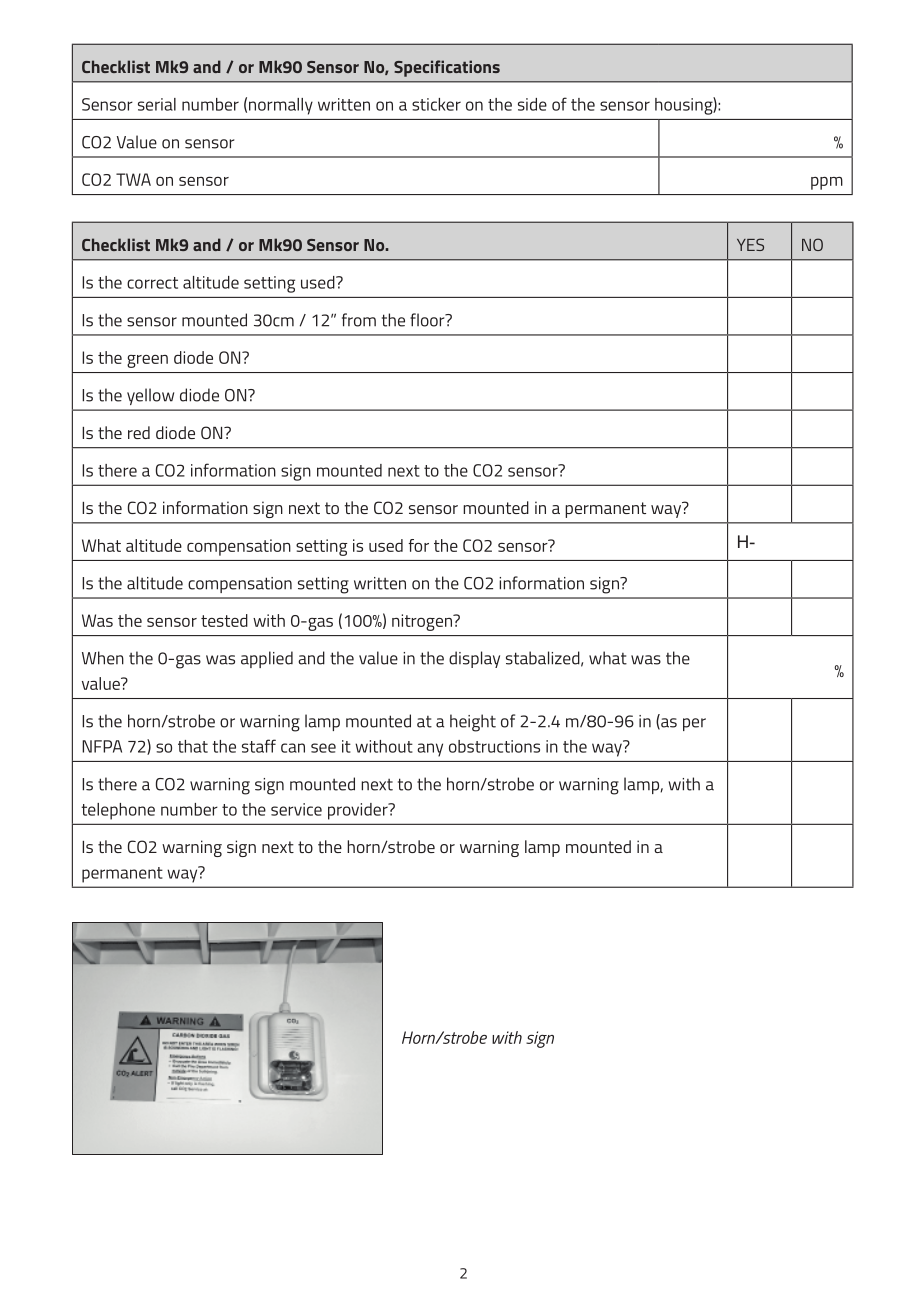  What do you see at coordinates (827, 183) in the image?
I see `ppm` at bounding box center [827, 183].
